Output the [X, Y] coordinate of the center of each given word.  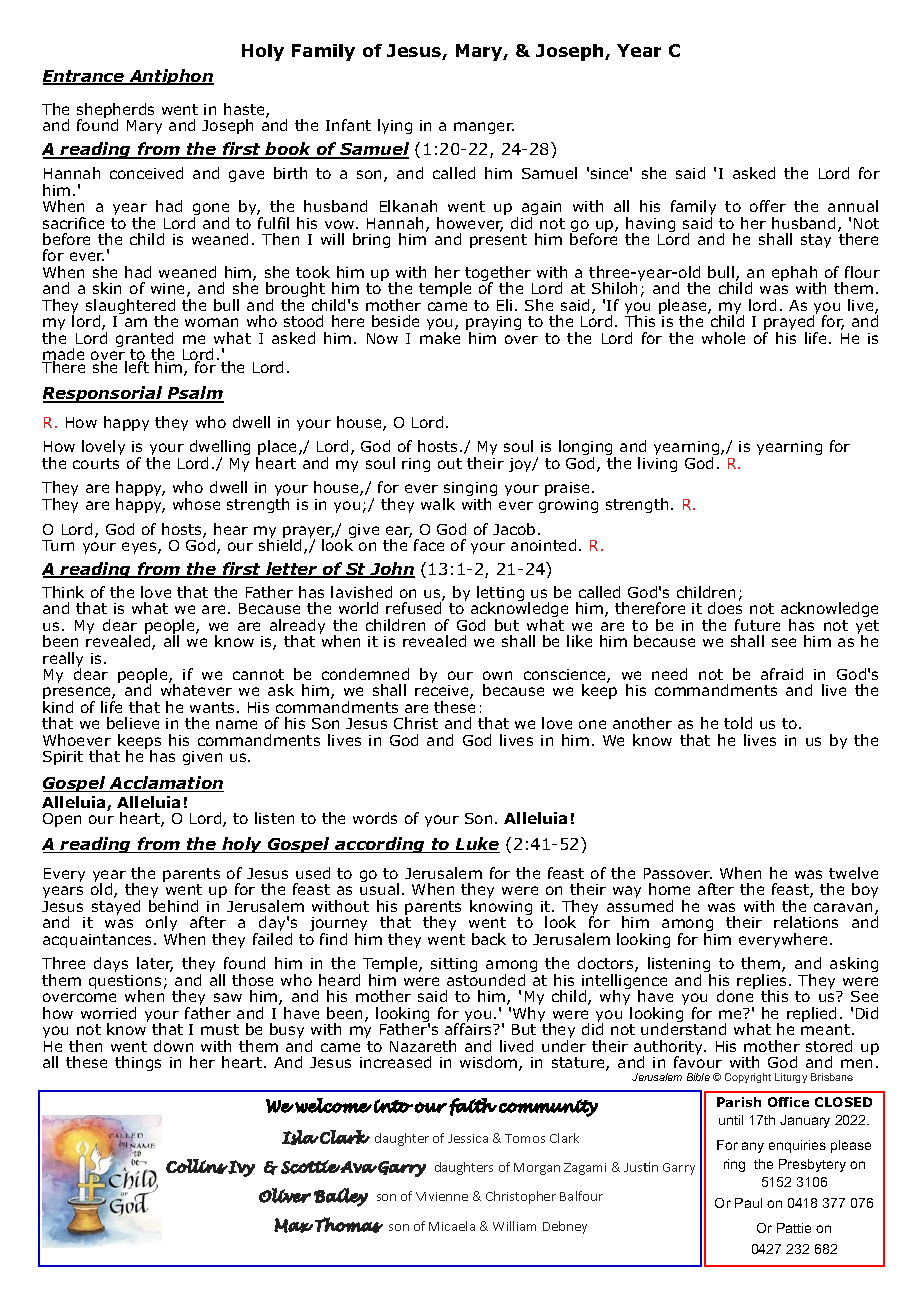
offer [768, 206]
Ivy [241, 1168]
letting [500, 595]
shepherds [115, 112]
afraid [782, 674]
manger [484, 128]
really [63, 661]
